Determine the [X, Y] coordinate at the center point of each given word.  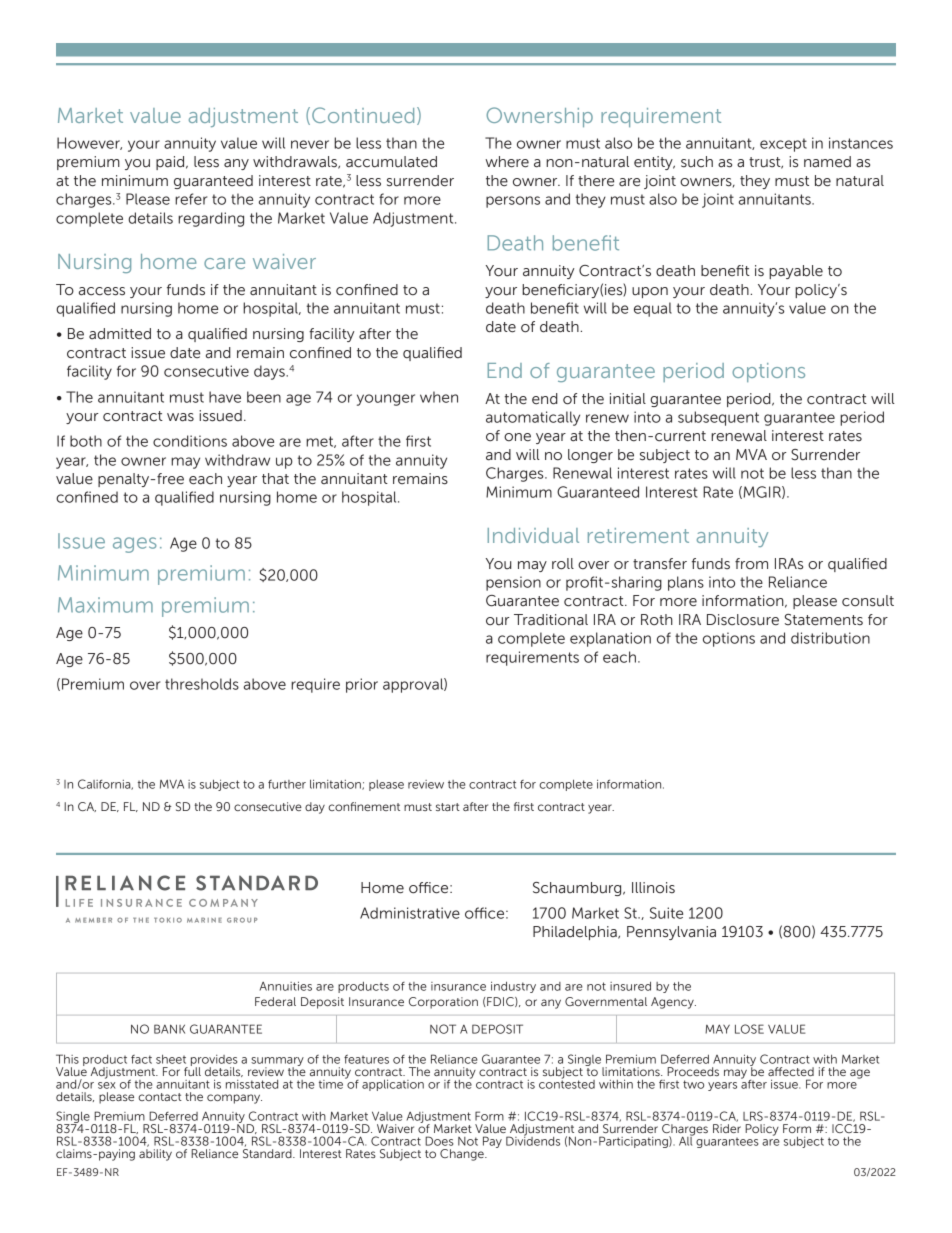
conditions [190, 441]
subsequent [718, 418]
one [517, 437]
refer [191, 199]
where [507, 162]
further [287, 784]
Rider [727, 1128]
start [448, 807]
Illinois [653, 887]
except [783, 145]
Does [439, 1141]
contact [160, 1097]
